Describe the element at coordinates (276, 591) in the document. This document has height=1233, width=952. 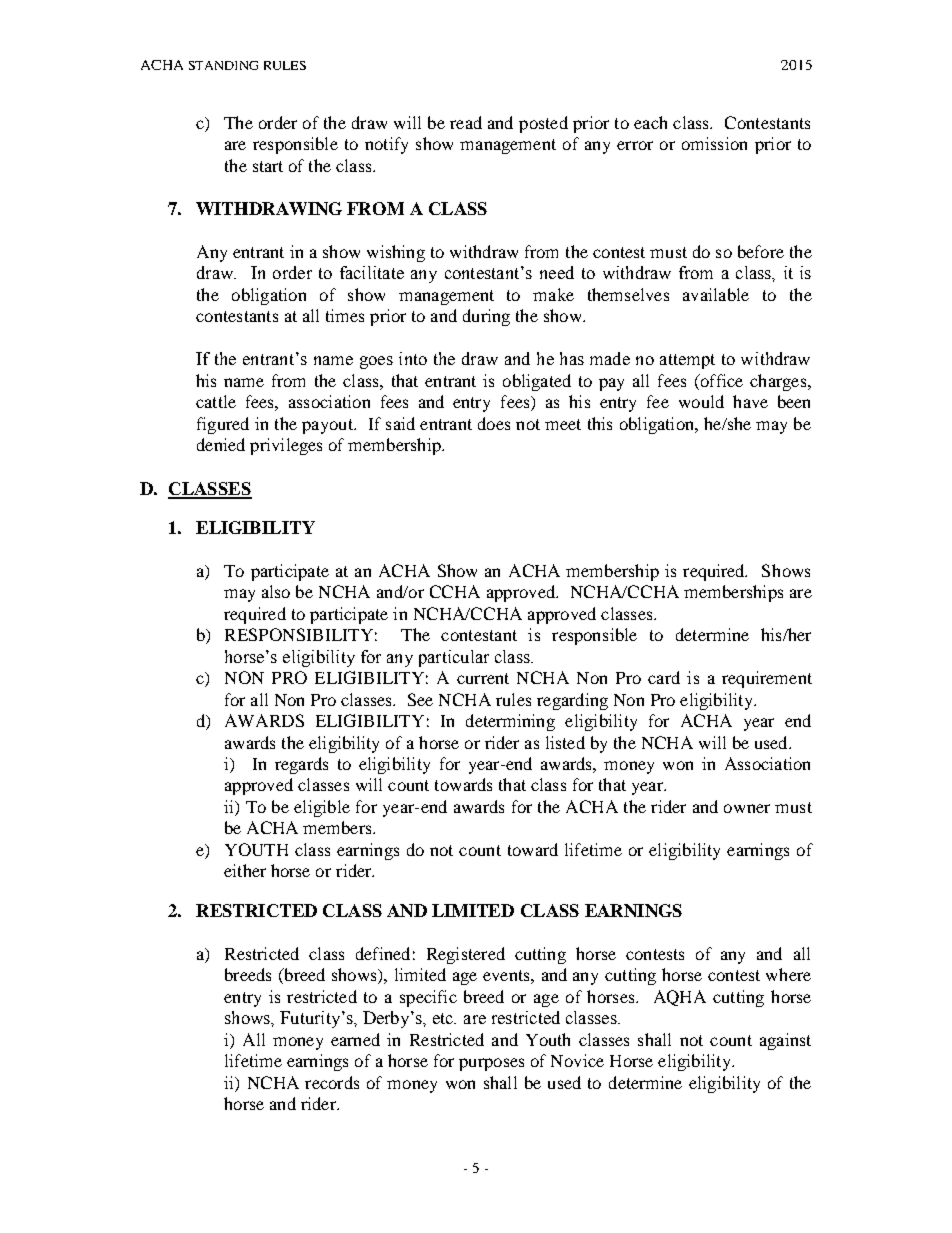
I see `also` at that location.
